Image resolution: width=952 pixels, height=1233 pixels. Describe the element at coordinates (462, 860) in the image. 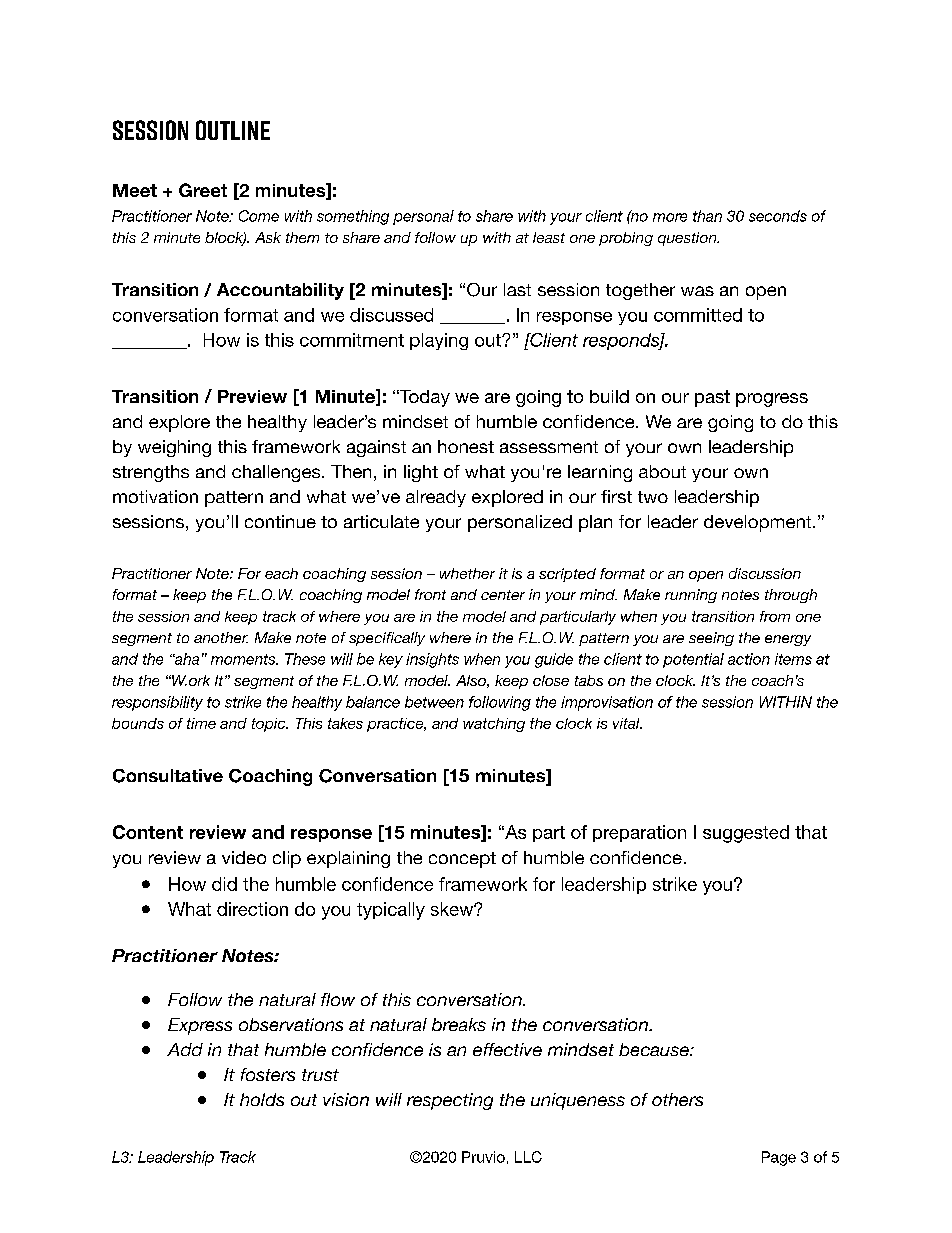

I see `concept` at that location.
